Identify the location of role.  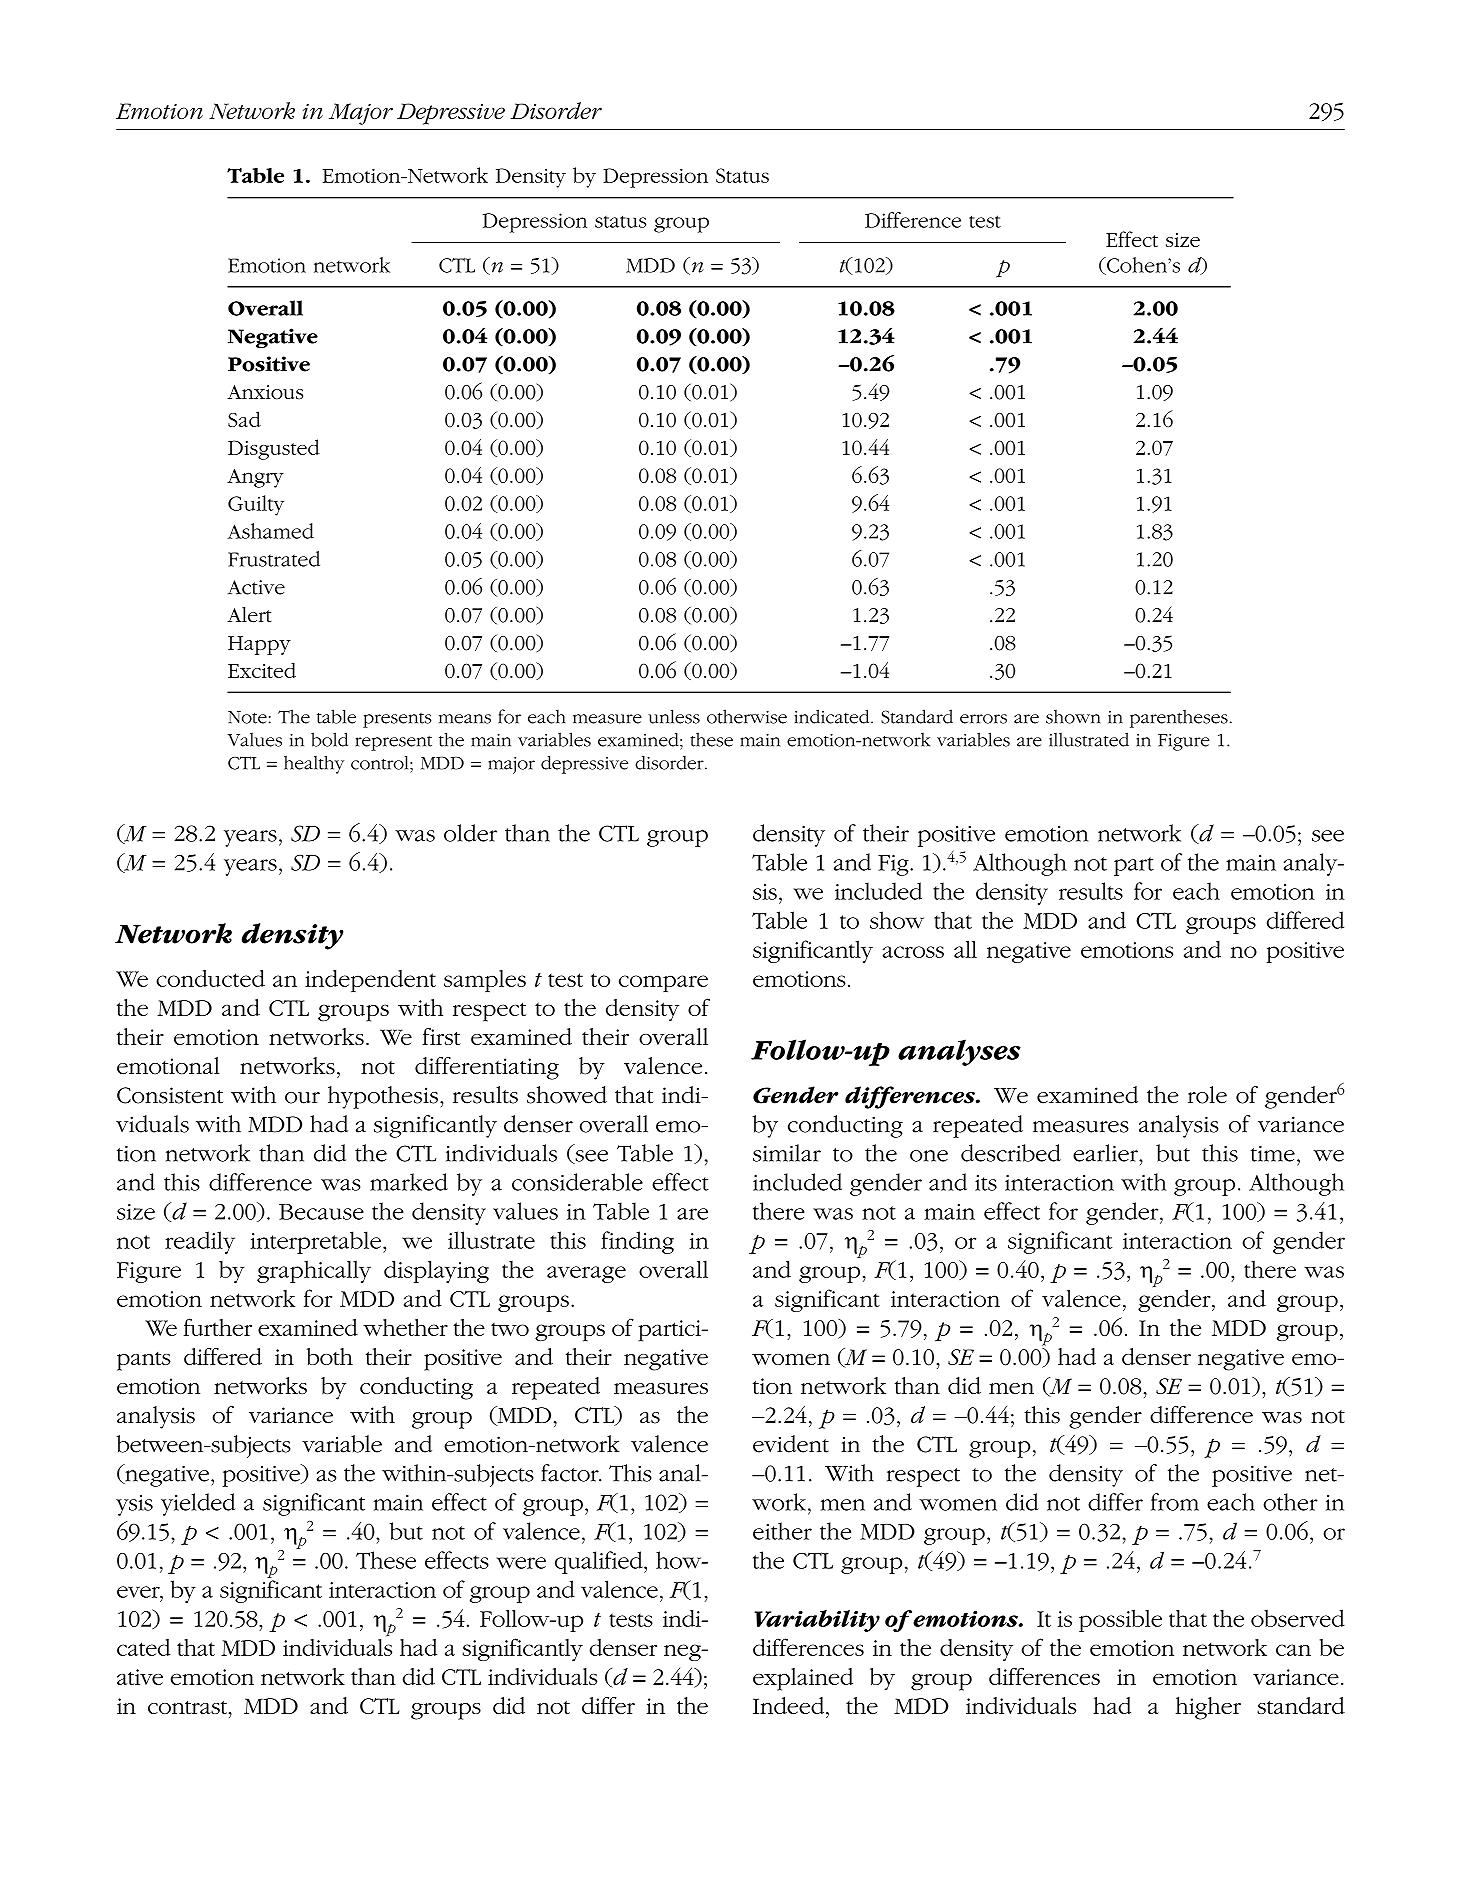
(1207, 1095).
